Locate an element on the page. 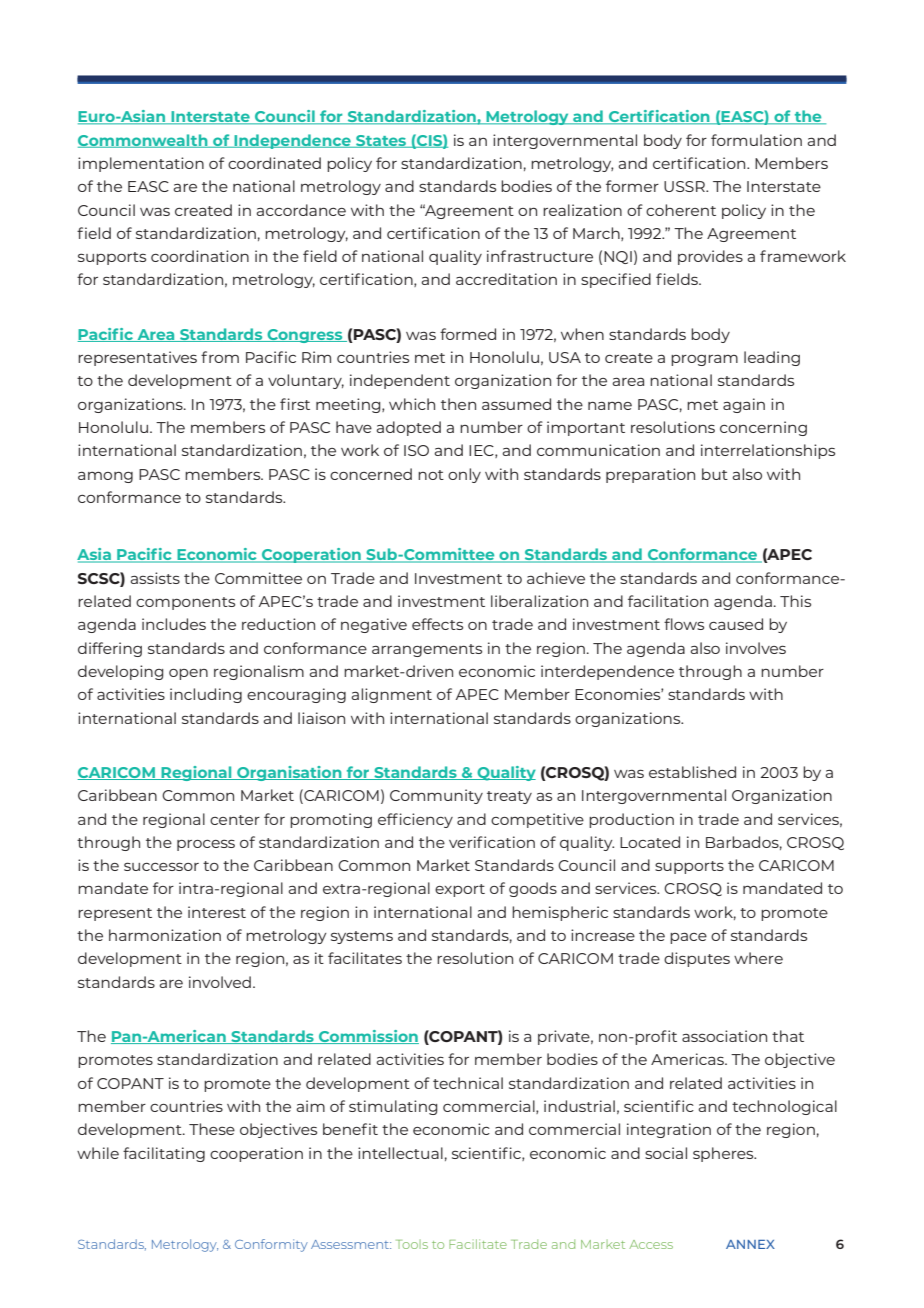 The height and width of the document is (1308, 924). Tools is located at coordinates (412, 1244).
